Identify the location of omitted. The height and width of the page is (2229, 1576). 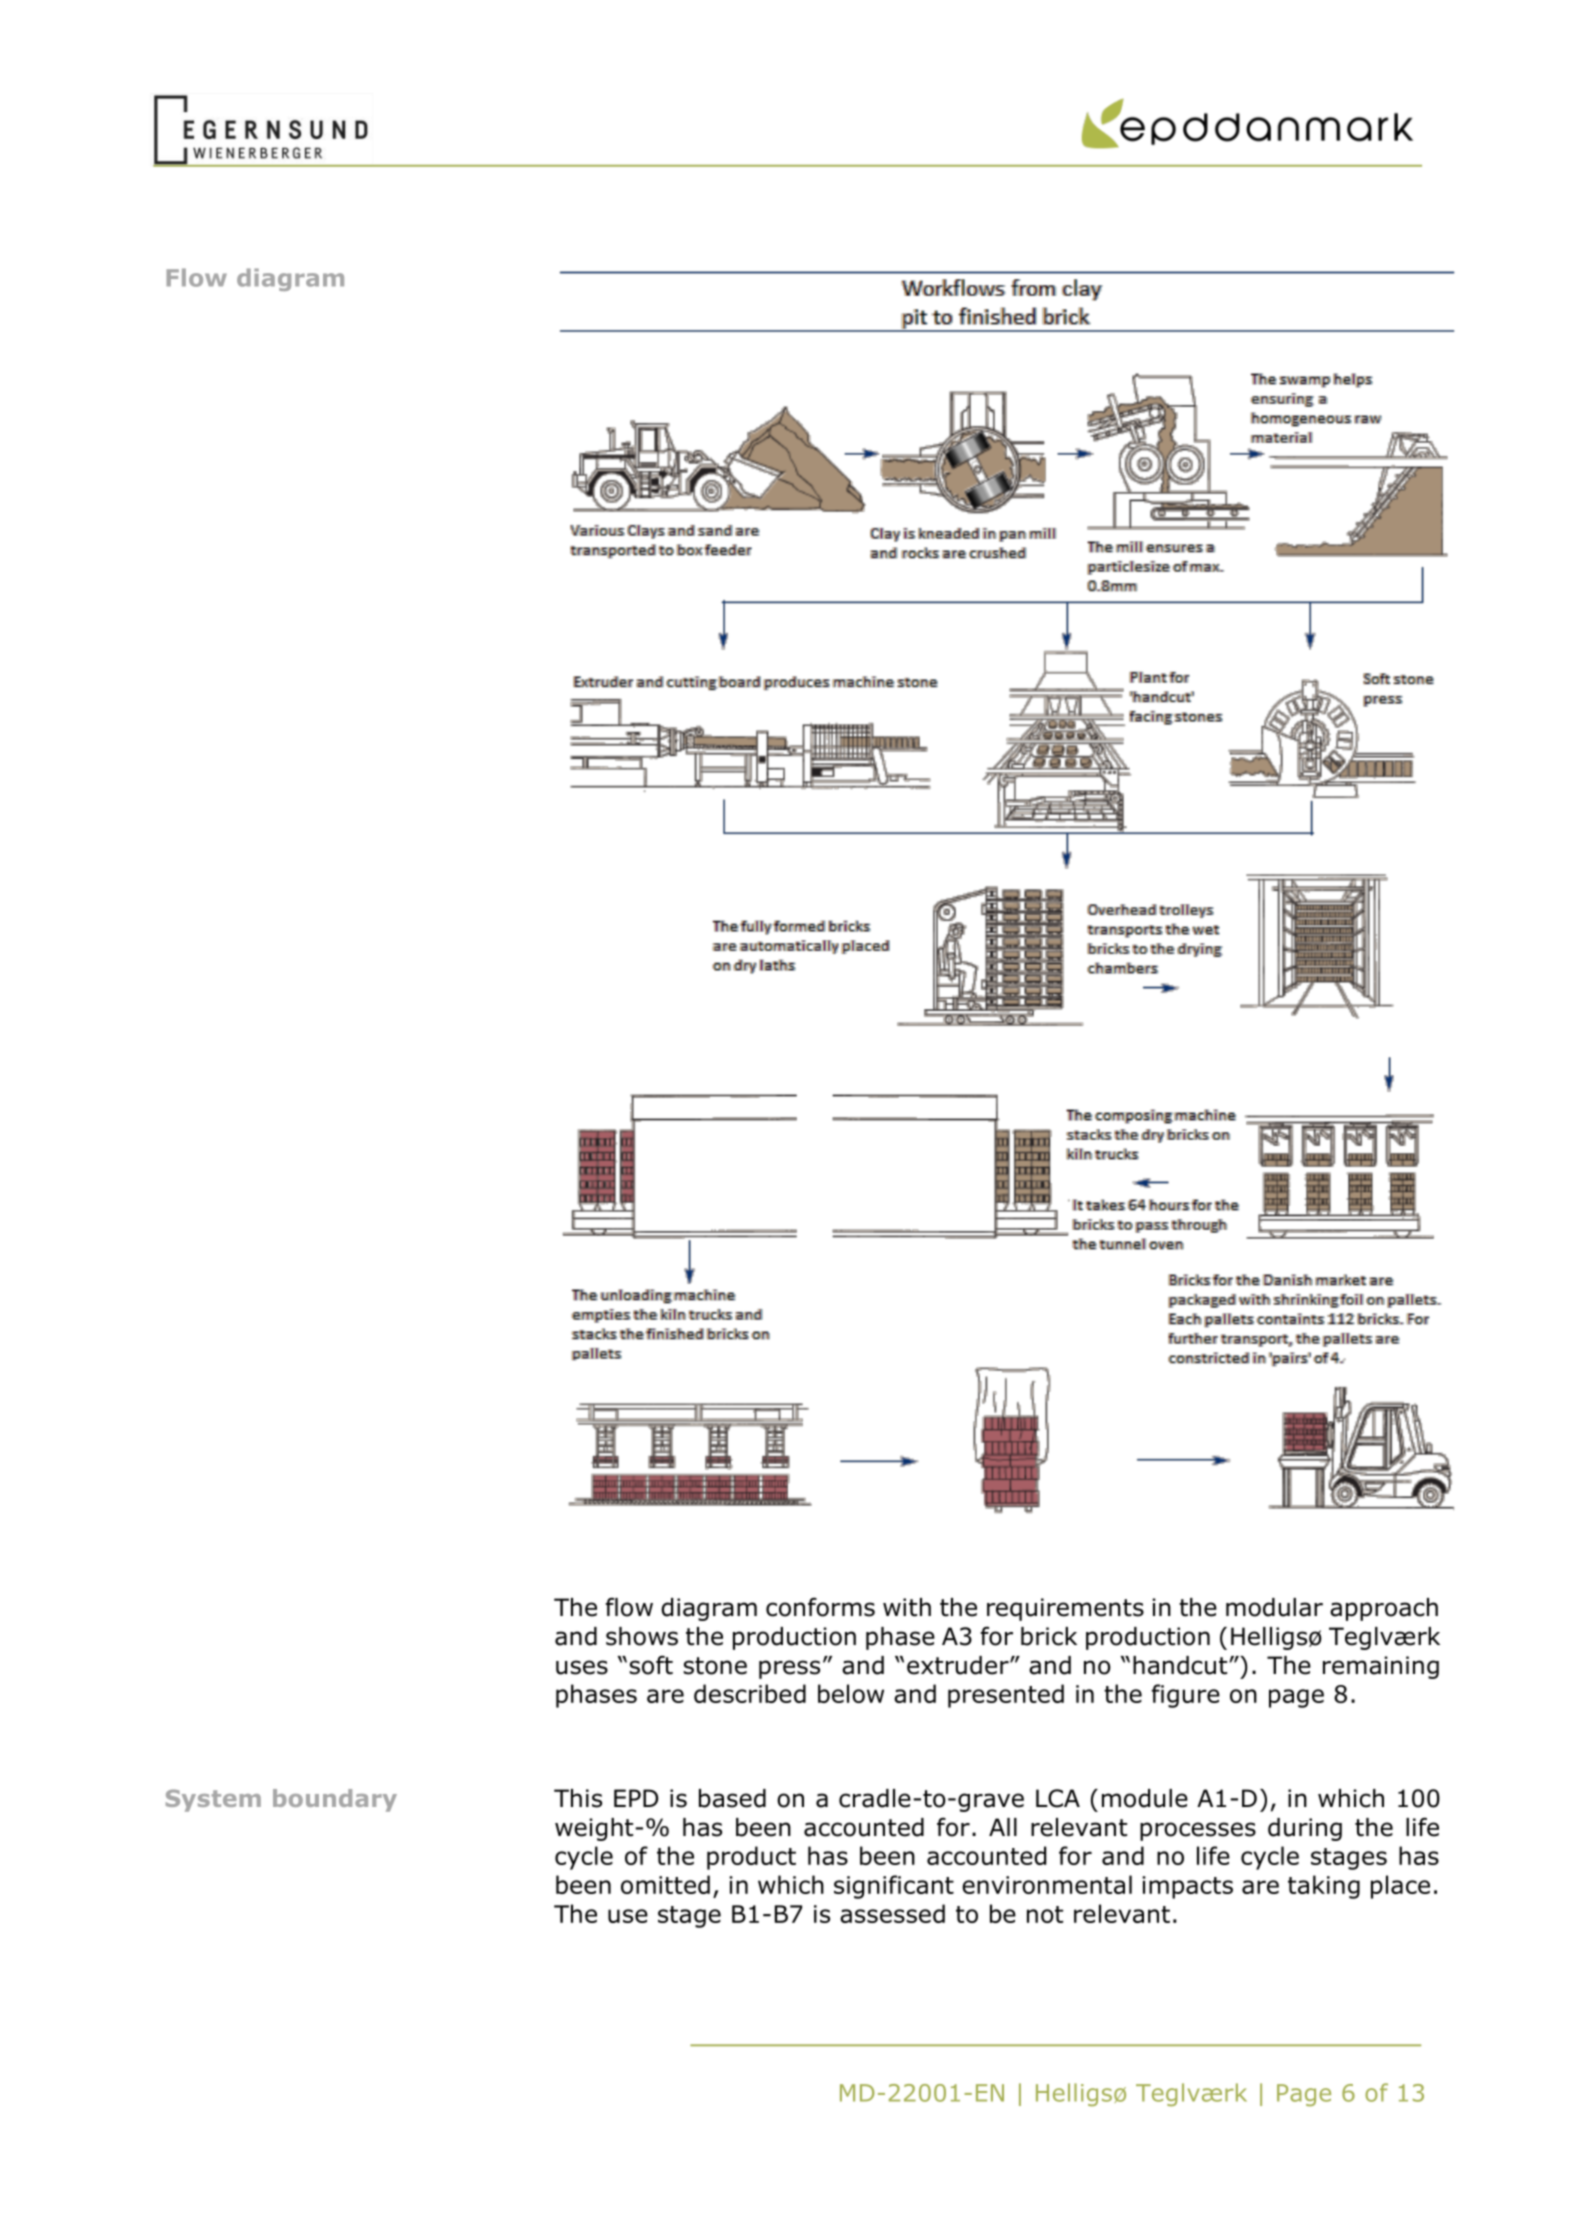
(665, 1884).
